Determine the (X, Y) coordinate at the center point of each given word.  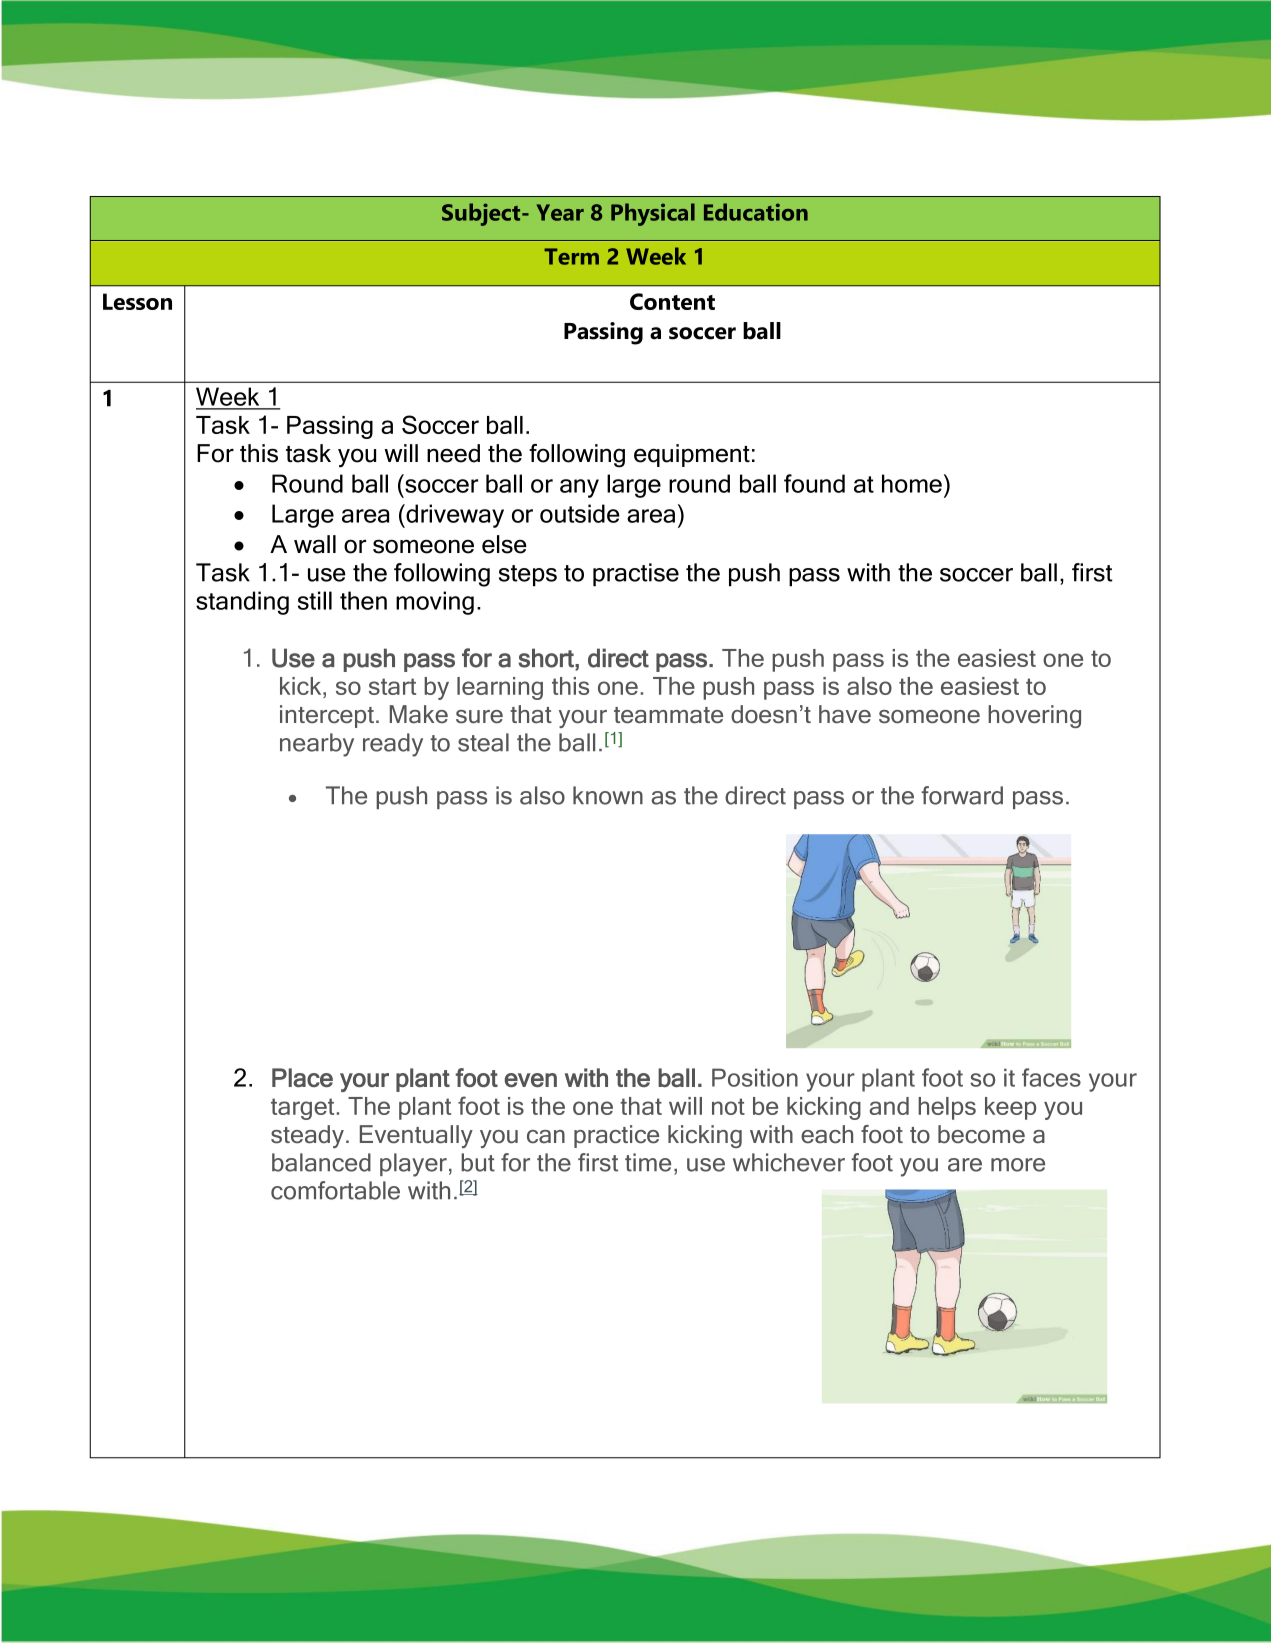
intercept (327, 716)
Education (756, 212)
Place (302, 1077)
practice (616, 1136)
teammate (668, 715)
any (579, 488)
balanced (321, 1162)
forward (962, 795)
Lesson (137, 301)
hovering (1034, 716)
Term (571, 256)
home (912, 483)
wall (315, 544)
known (608, 795)
